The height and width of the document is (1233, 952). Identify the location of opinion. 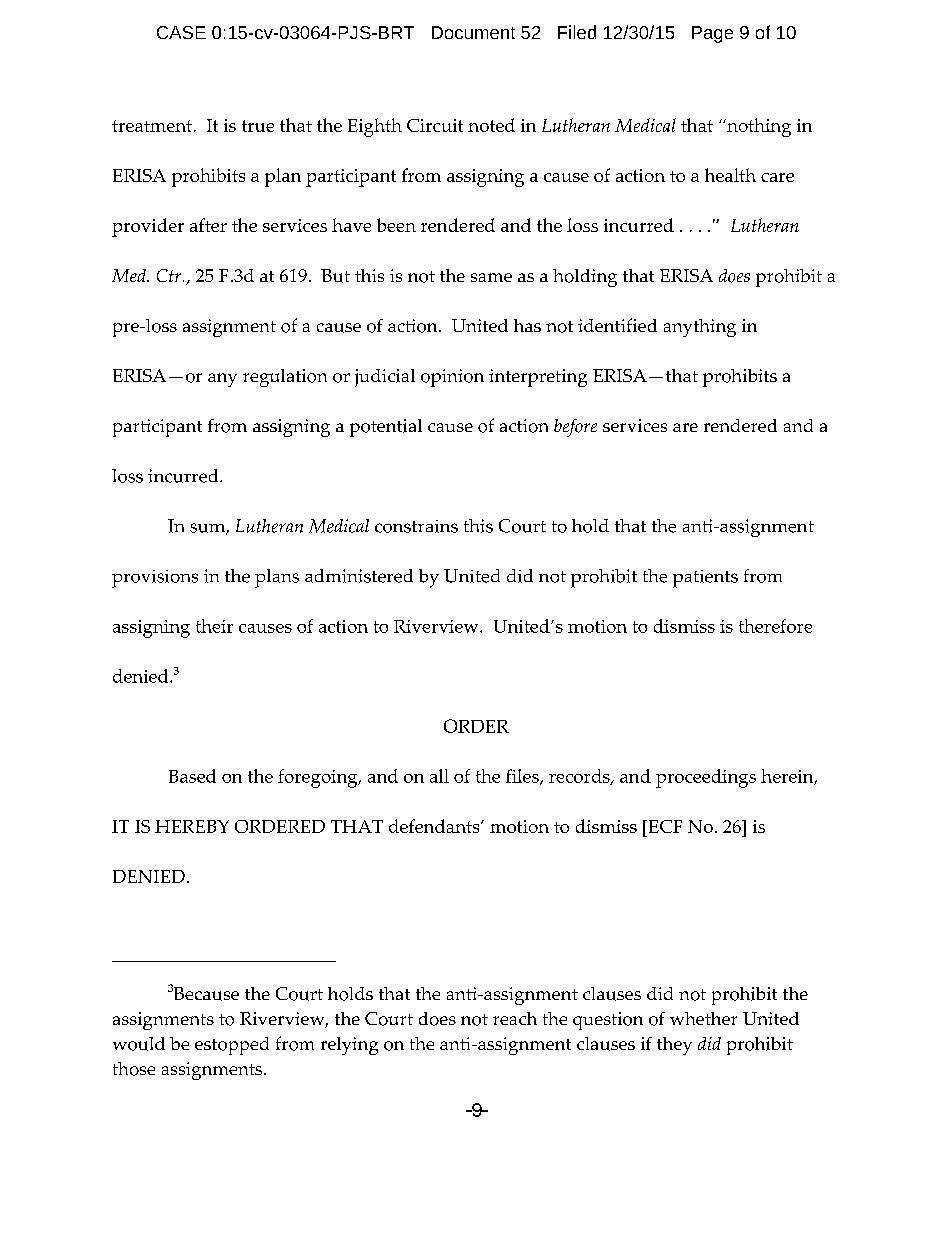
(452, 378).
